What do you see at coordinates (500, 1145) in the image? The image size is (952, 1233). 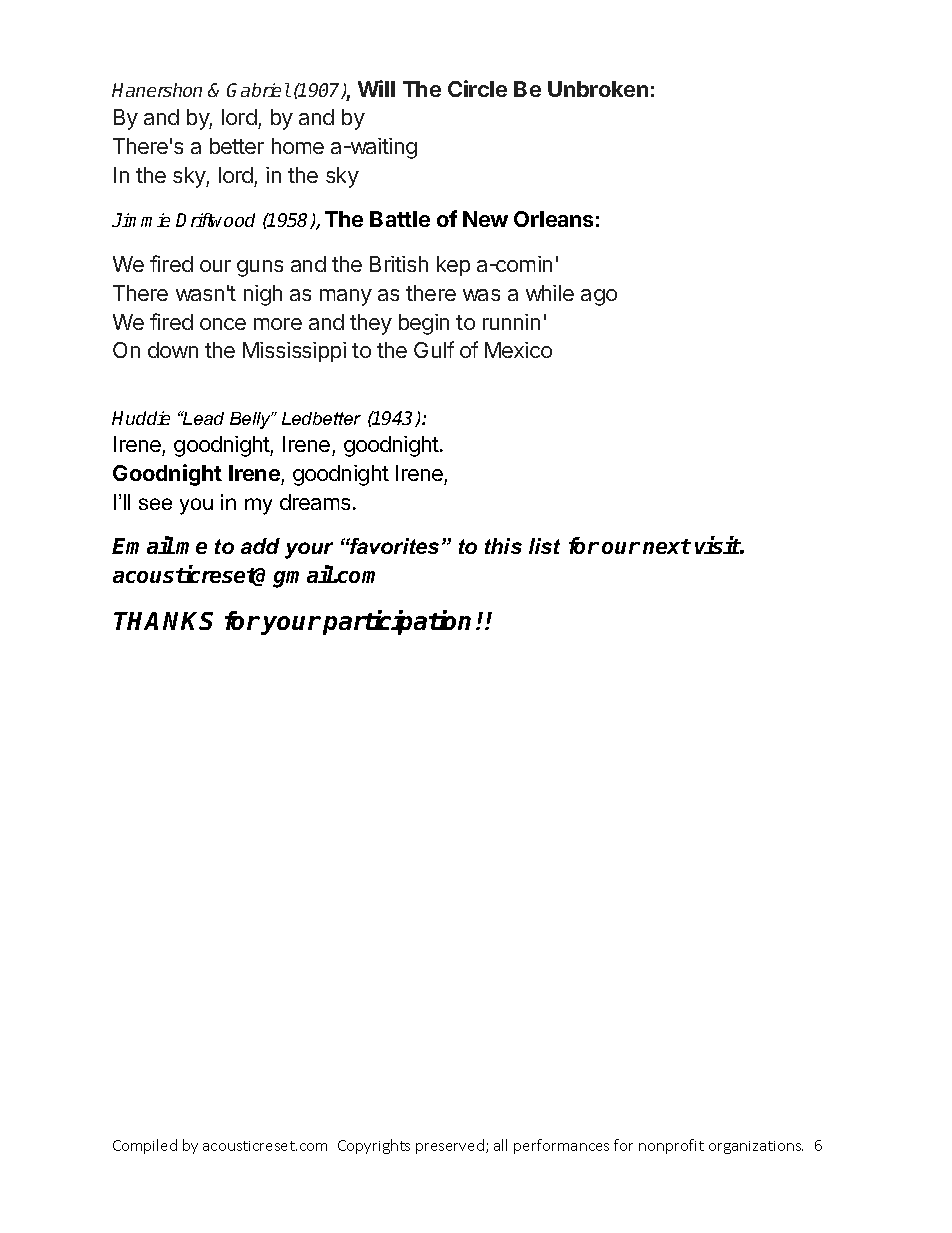 I see `all` at bounding box center [500, 1145].
